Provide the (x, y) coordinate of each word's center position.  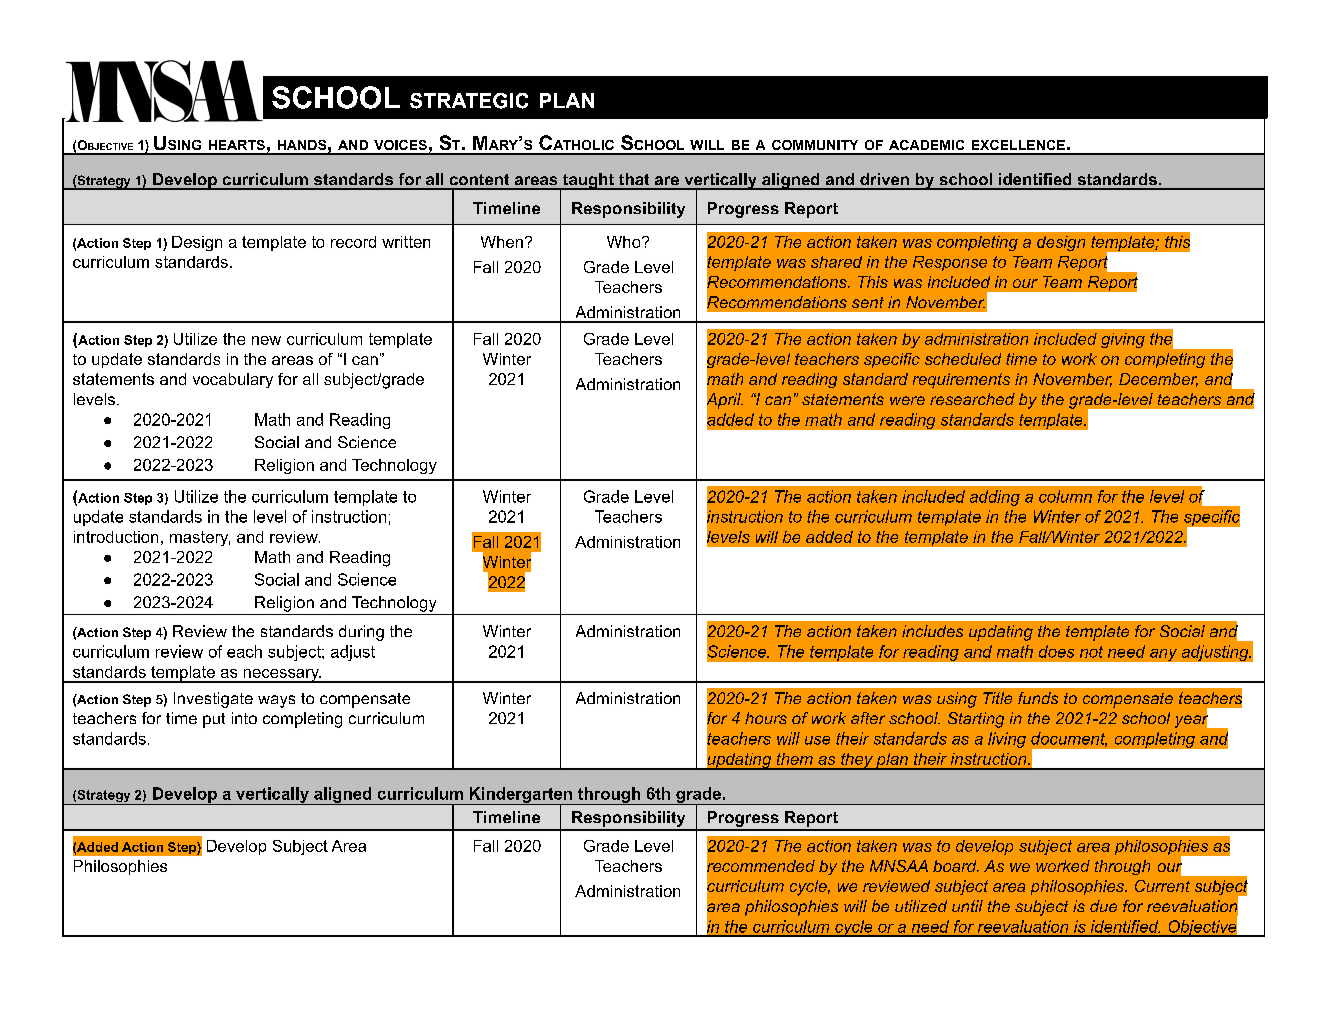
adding (995, 498)
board (956, 866)
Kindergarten (520, 796)
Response (950, 263)
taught (588, 181)
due (1103, 906)
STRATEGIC (469, 101)
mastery (200, 538)
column (1065, 496)
